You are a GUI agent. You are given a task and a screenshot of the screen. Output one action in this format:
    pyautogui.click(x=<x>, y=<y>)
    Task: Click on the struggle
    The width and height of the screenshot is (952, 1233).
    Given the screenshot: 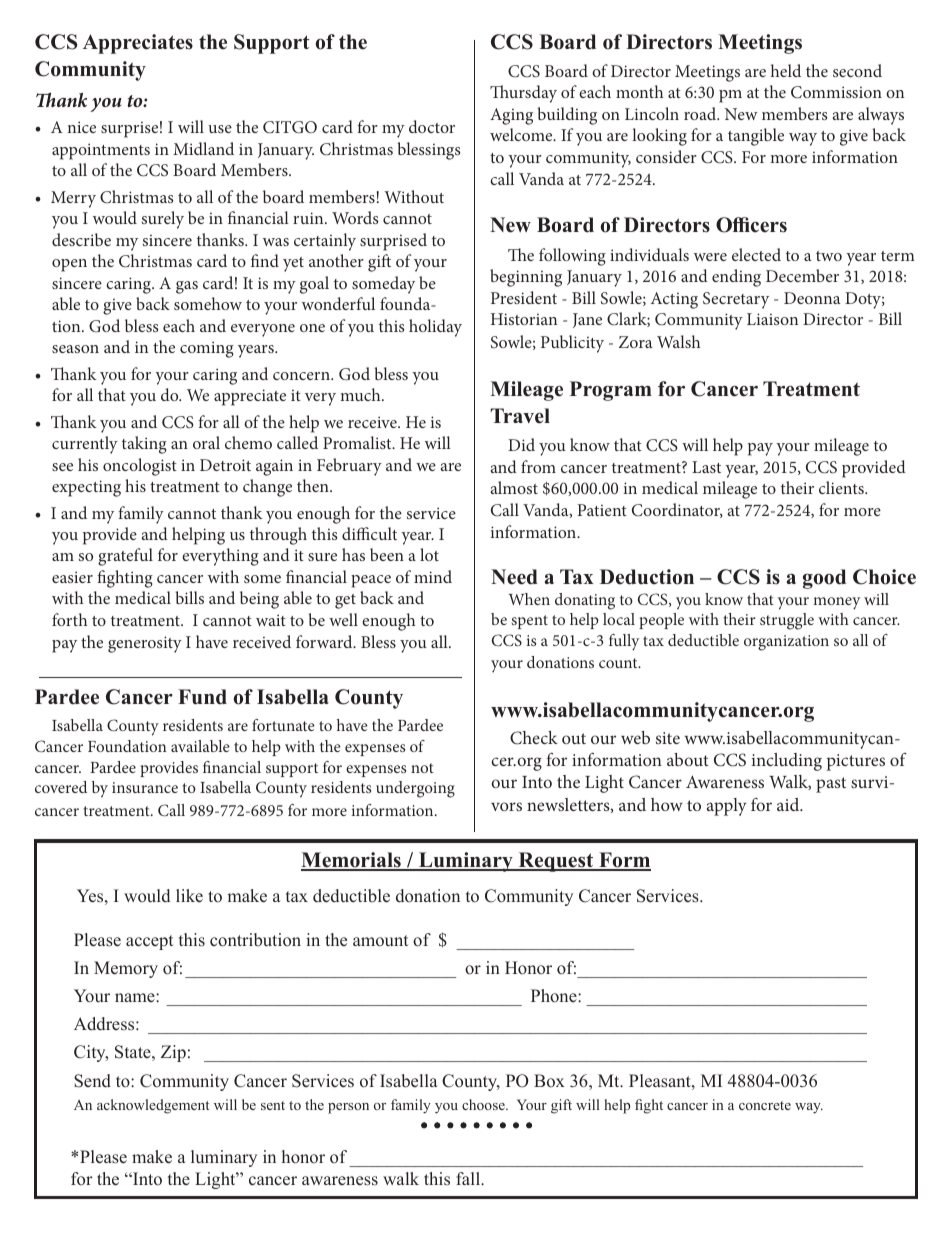 What is the action you would take?
    pyautogui.click(x=787, y=621)
